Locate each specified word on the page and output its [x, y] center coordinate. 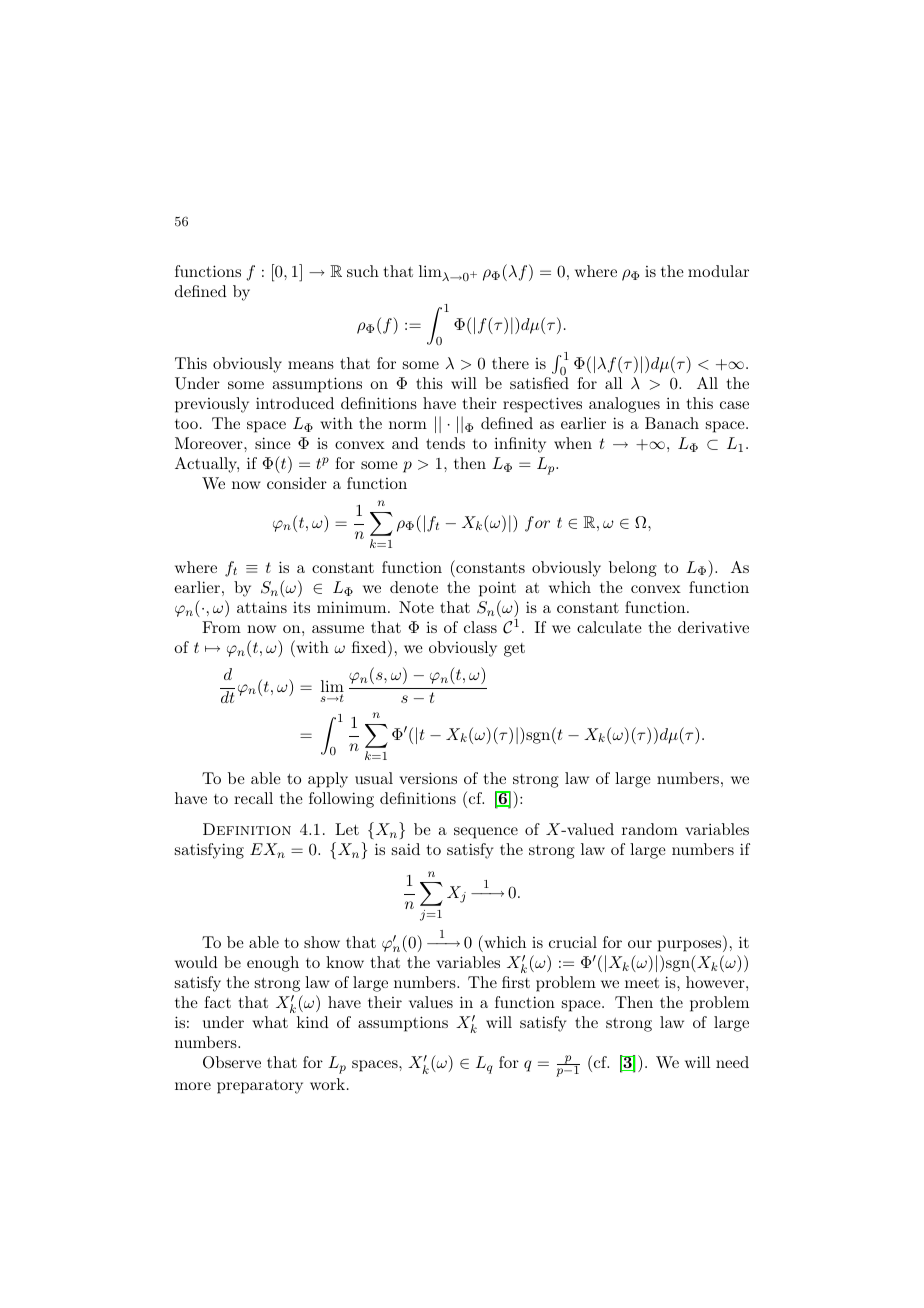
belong [633, 569]
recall [253, 798]
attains [262, 607]
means [311, 365]
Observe [232, 1062]
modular [718, 271]
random [650, 829]
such [363, 271]
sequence [486, 833]
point [497, 589]
